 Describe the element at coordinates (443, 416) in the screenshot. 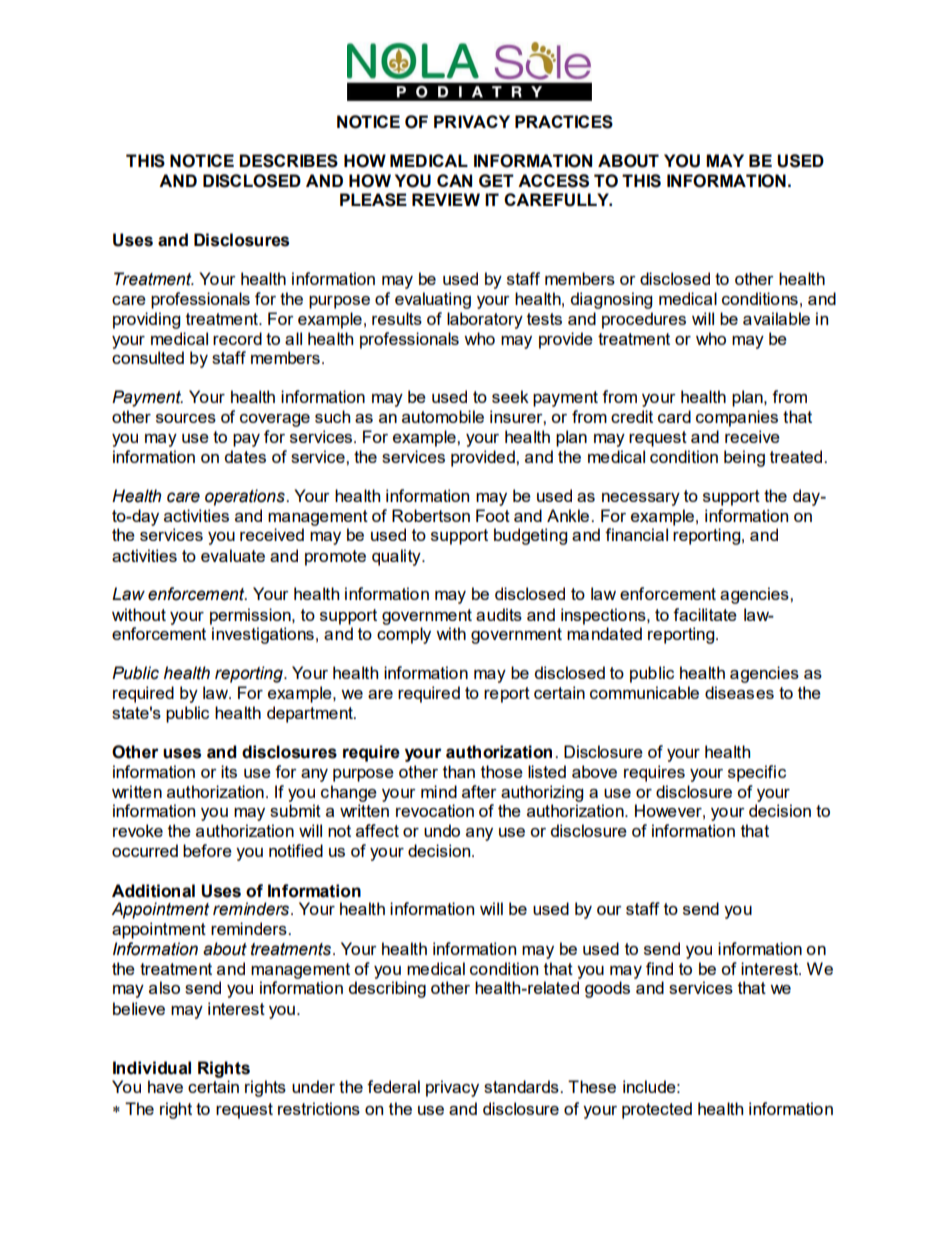

I see `automobile` at that location.
